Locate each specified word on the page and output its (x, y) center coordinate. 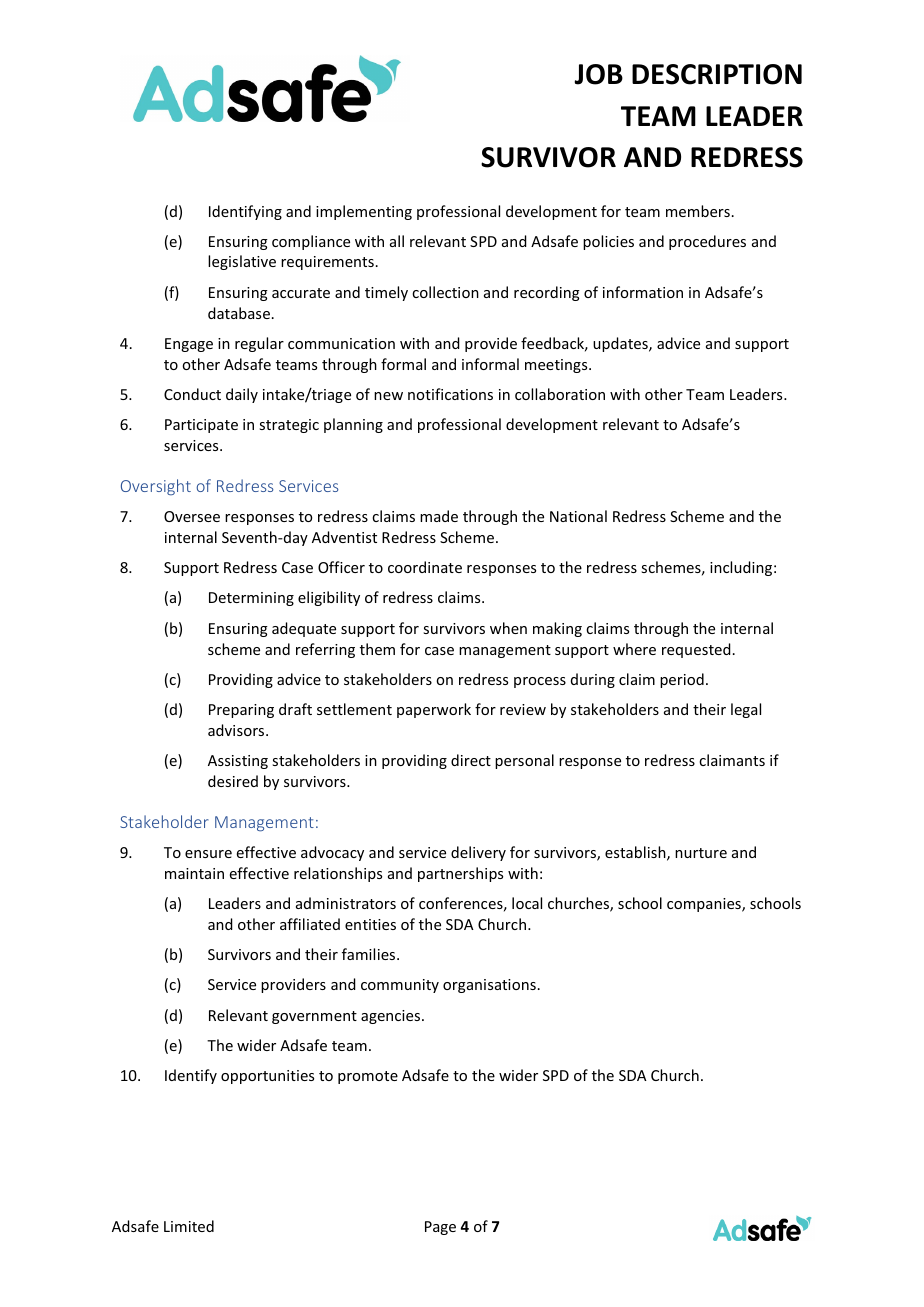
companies (705, 905)
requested (696, 650)
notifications (450, 394)
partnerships (460, 874)
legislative (242, 262)
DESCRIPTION (717, 74)
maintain (194, 873)
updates (621, 344)
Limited (189, 1226)
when (508, 628)
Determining (251, 599)
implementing (364, 212)
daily (242, 395)
